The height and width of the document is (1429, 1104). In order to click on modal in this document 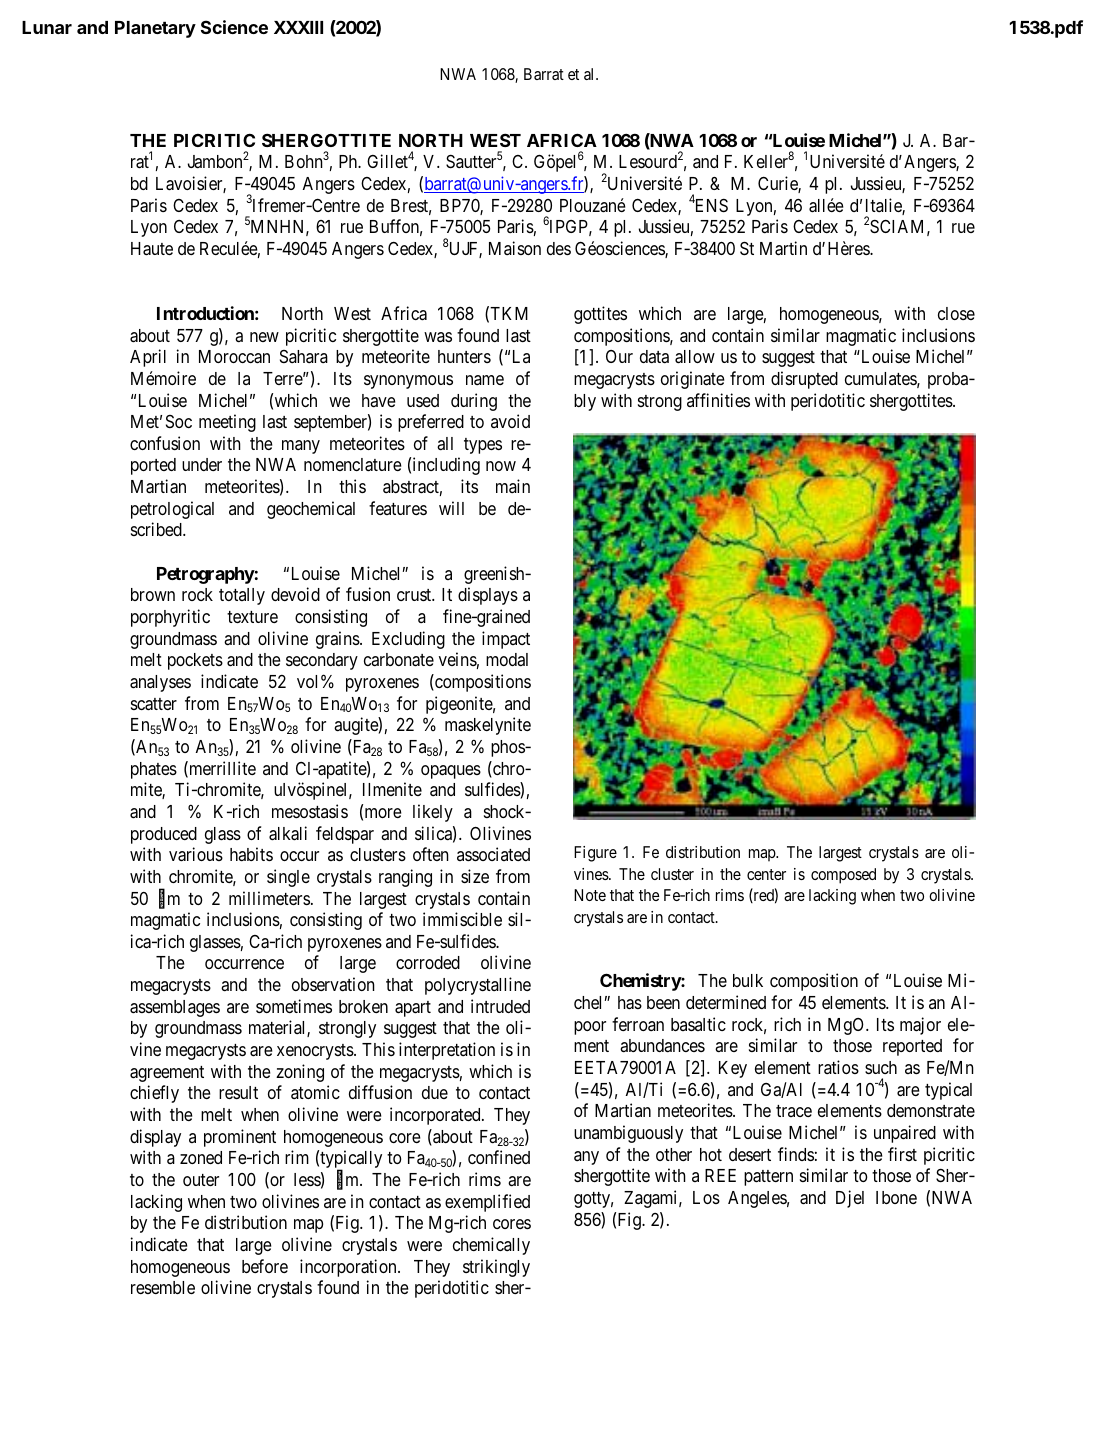, I will do `click(507, 659)`.
